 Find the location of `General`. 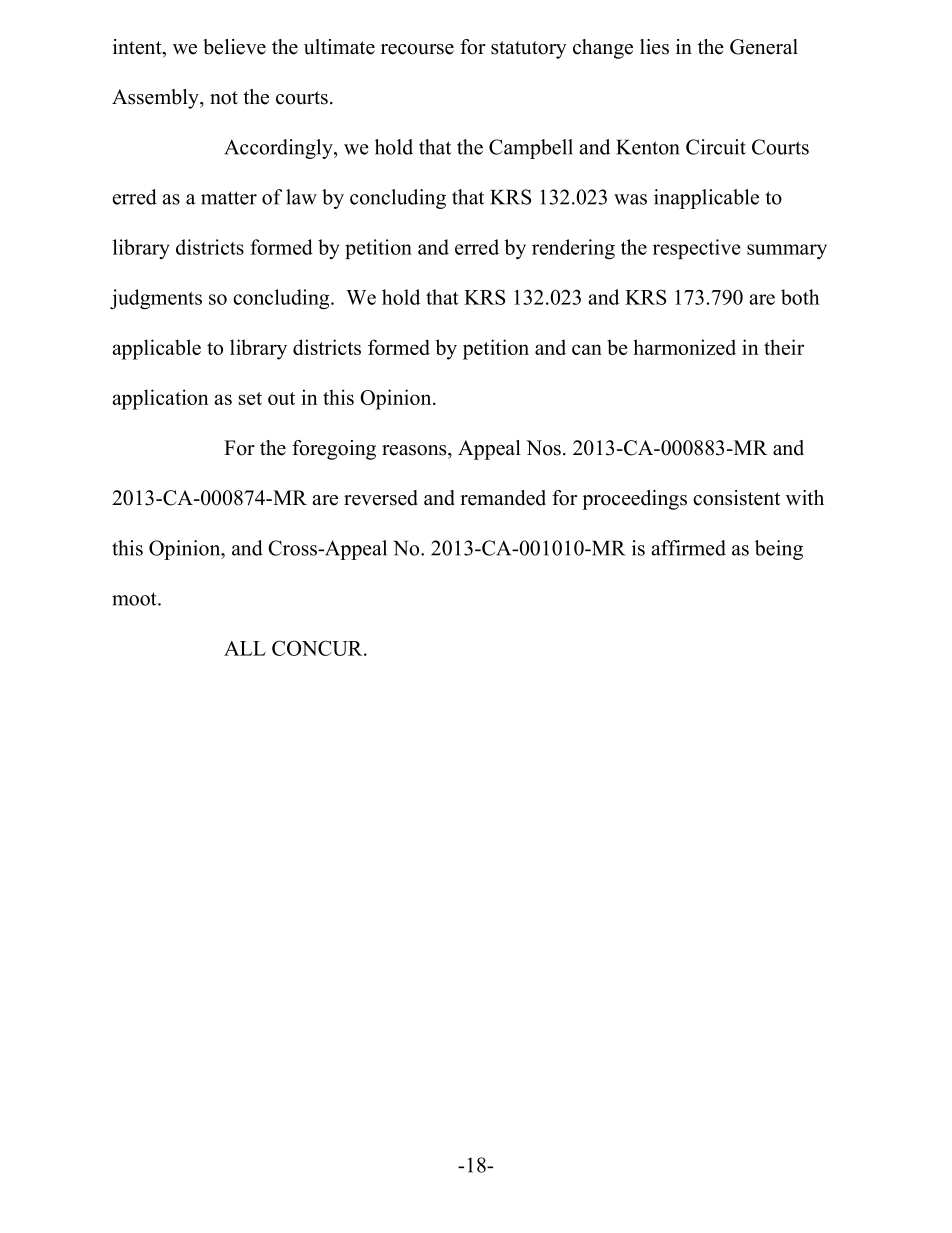

General is located at coordinates (764, 47).
